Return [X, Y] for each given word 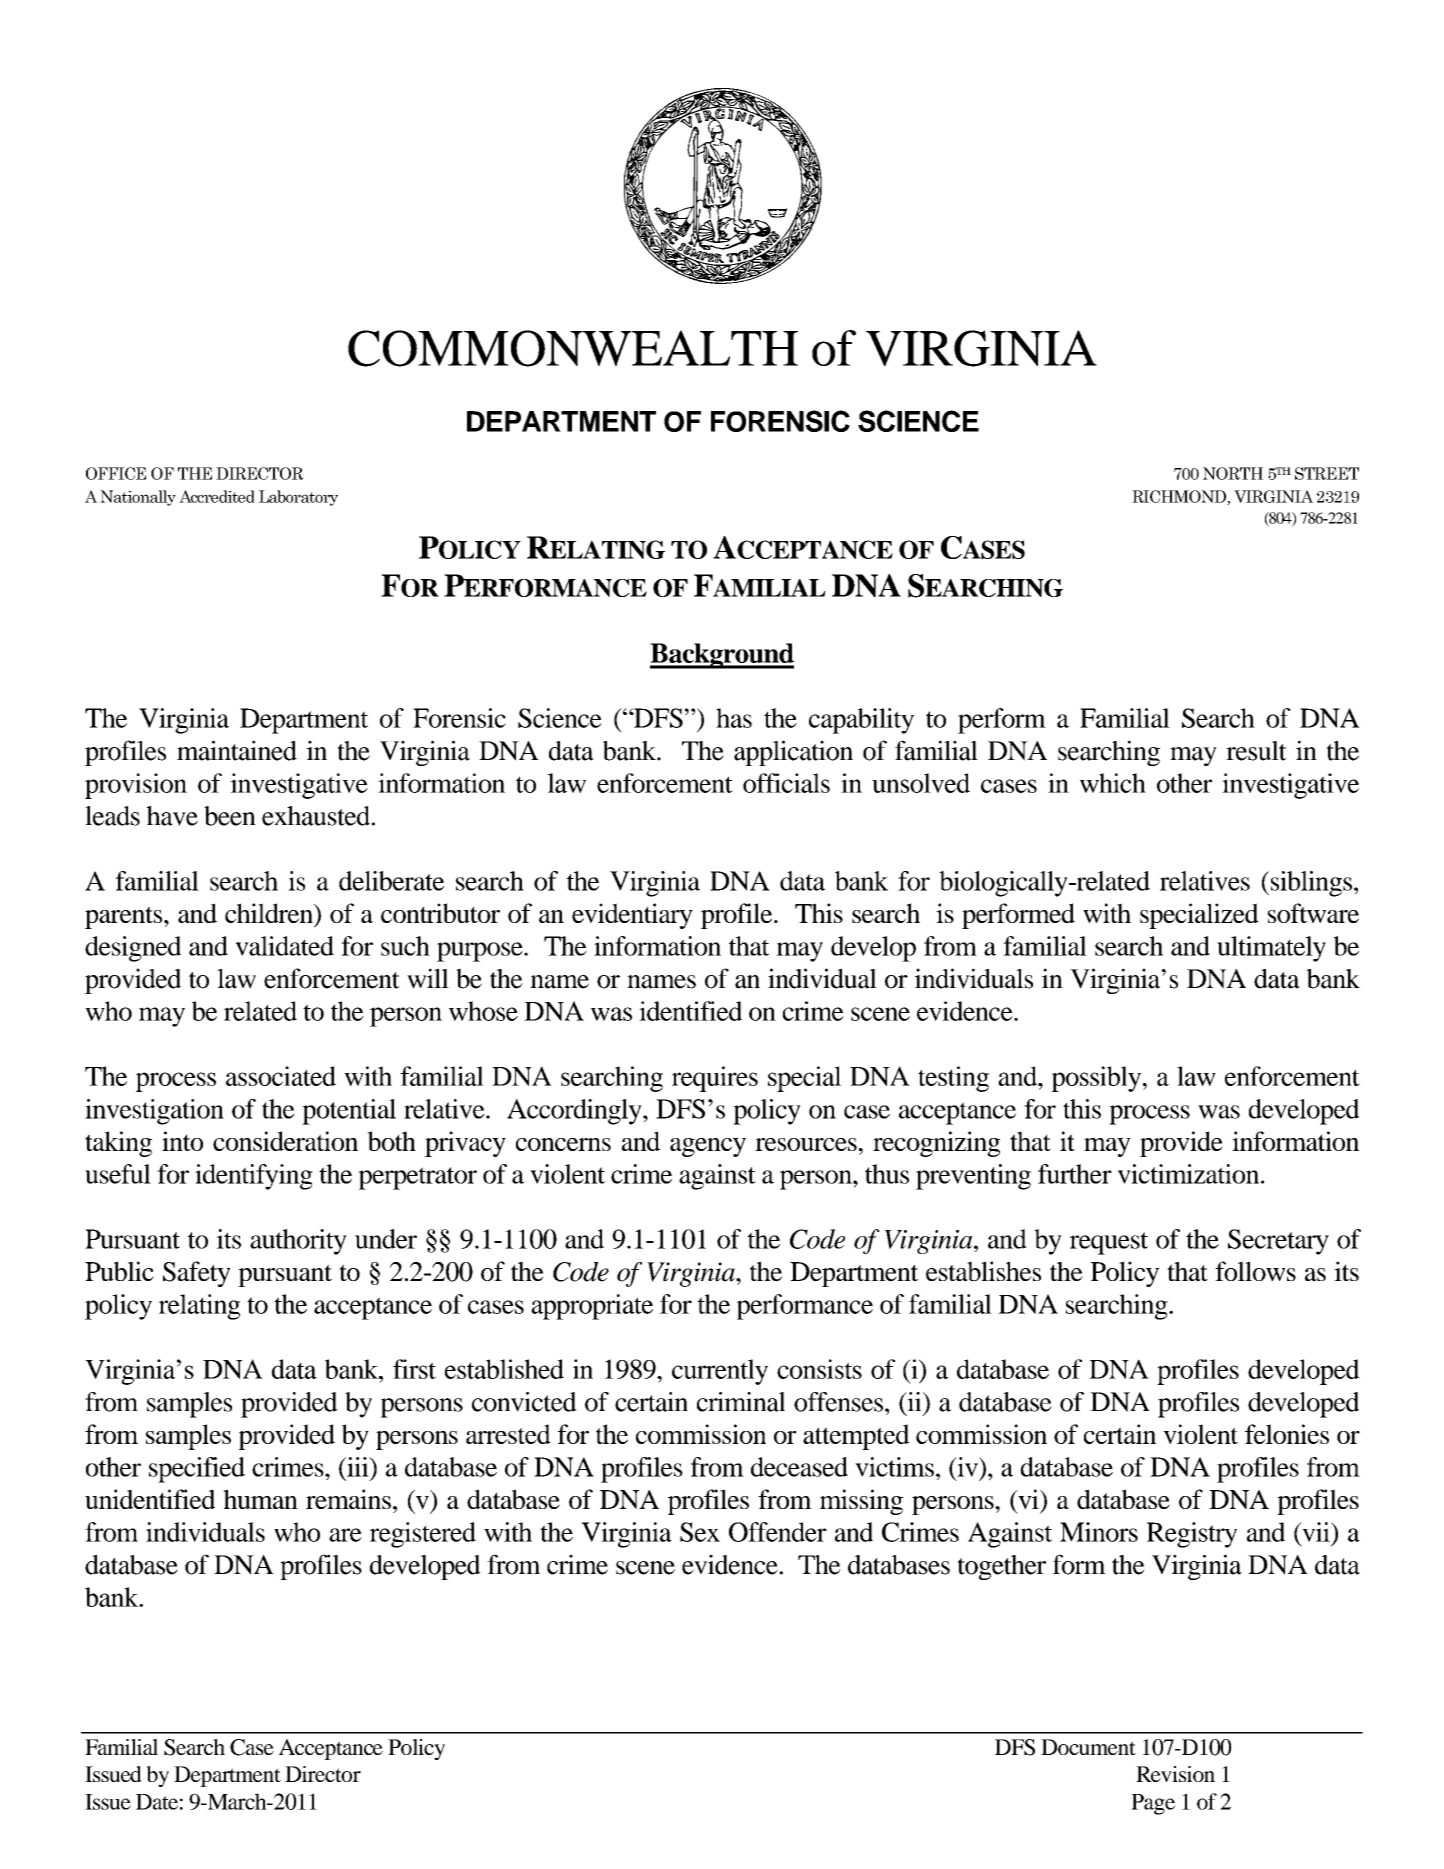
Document [1088, 1747]
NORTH [1233, 473]
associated [281, 1076]
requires [715, 1079]
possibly [1098, 1079]
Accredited [217, 496]
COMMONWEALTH [573, 348]
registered [423, 1535]
